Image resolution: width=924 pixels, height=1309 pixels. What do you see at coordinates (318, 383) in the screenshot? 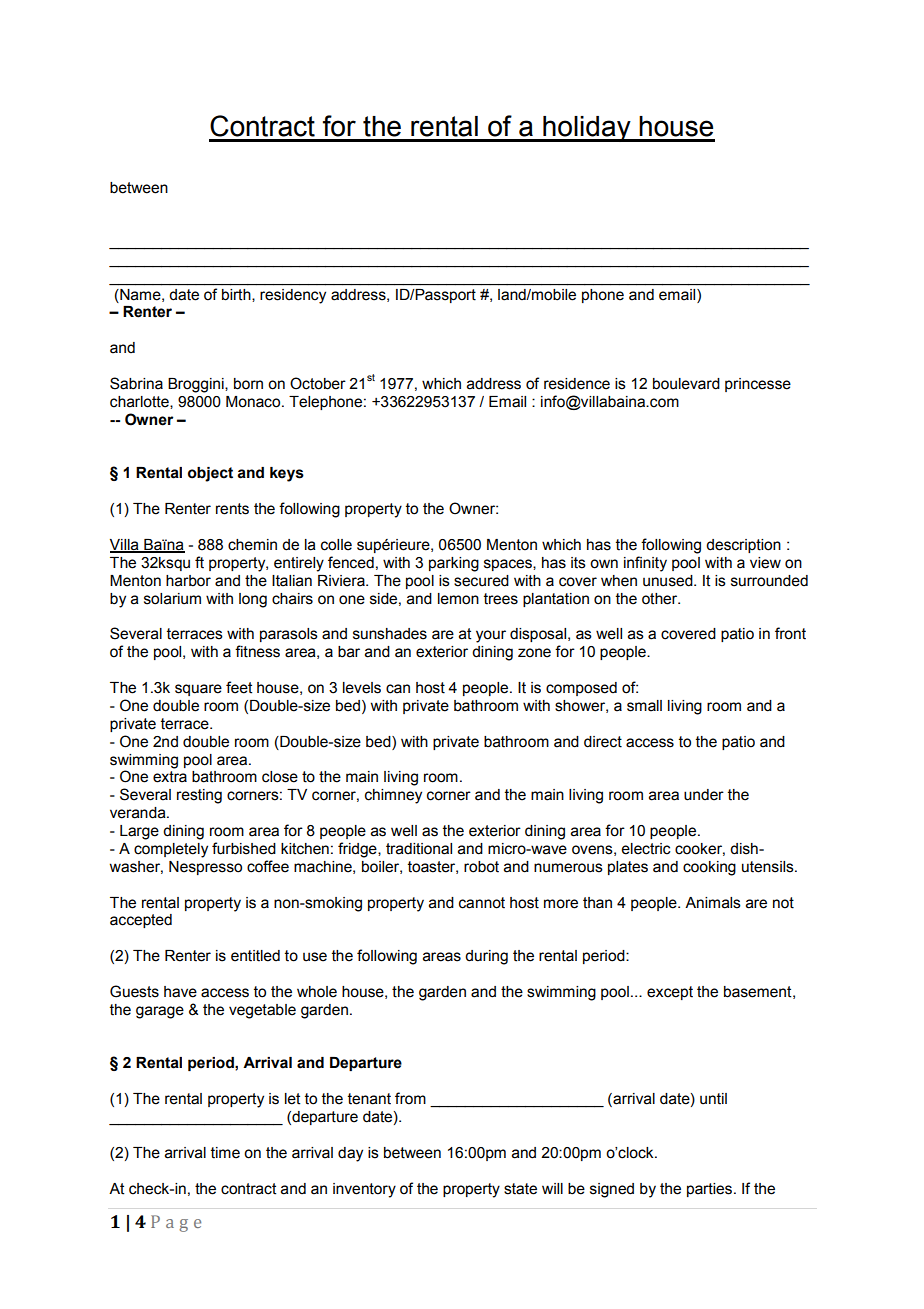
I see `October` at bounding box center [318, 383].
